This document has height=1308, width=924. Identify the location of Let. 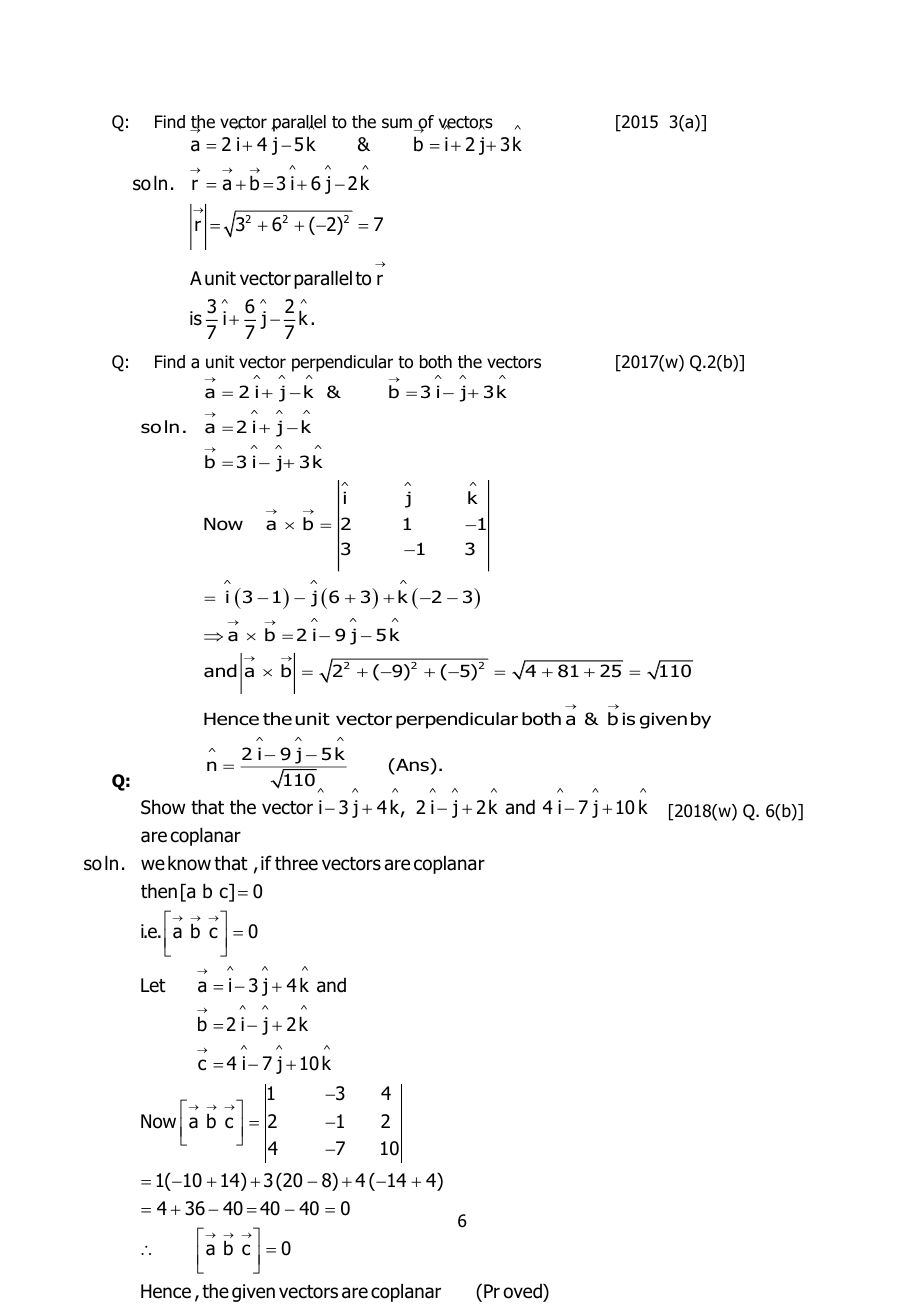
(153, 985).
